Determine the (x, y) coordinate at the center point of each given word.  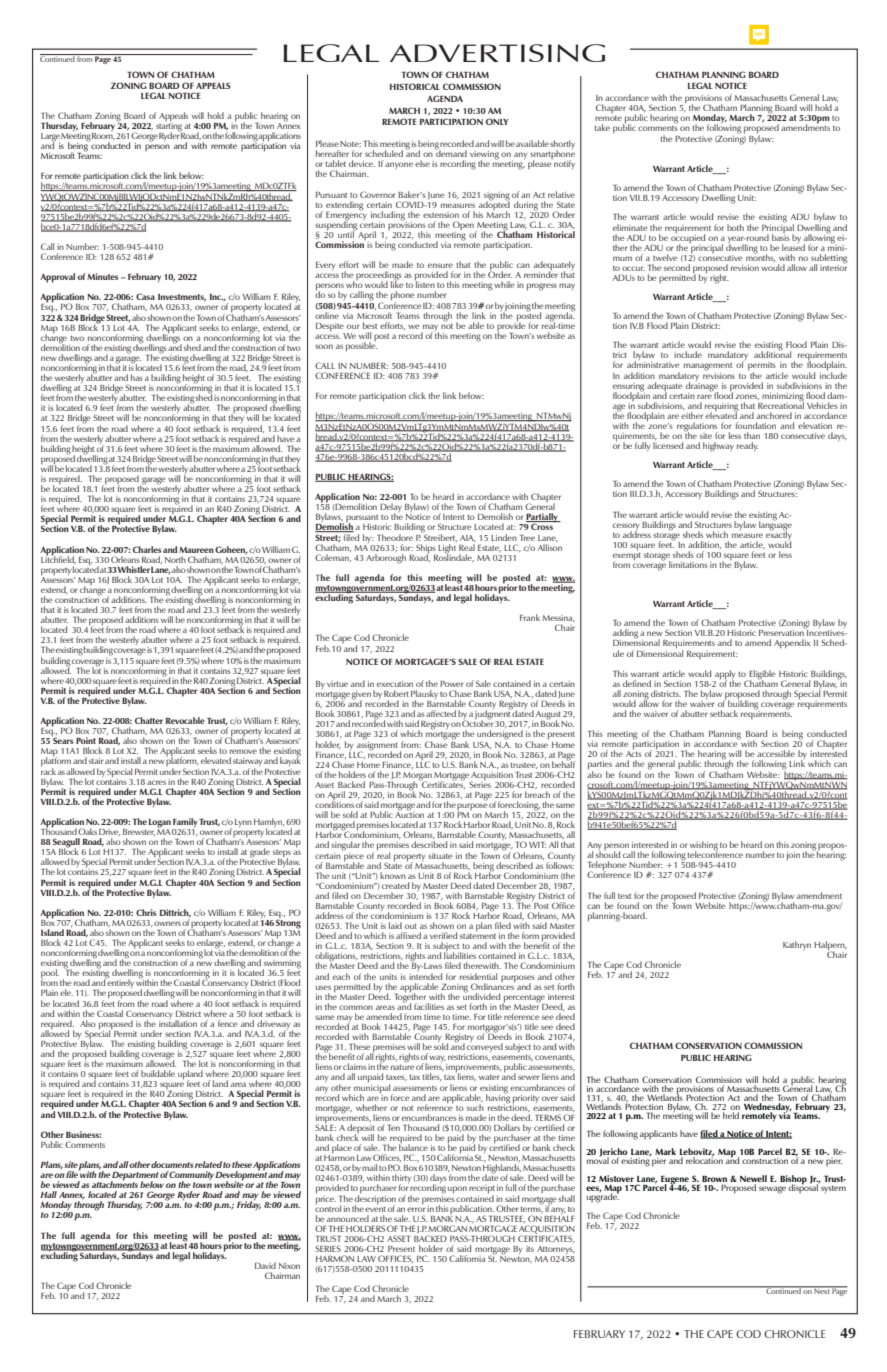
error (416, 1209)
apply (724, 676)
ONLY (497, 121)
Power (452, 684)
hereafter (332, 153)
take (602, 127)
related (208, 1164)
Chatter (149, 720)
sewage (772, 1190)
